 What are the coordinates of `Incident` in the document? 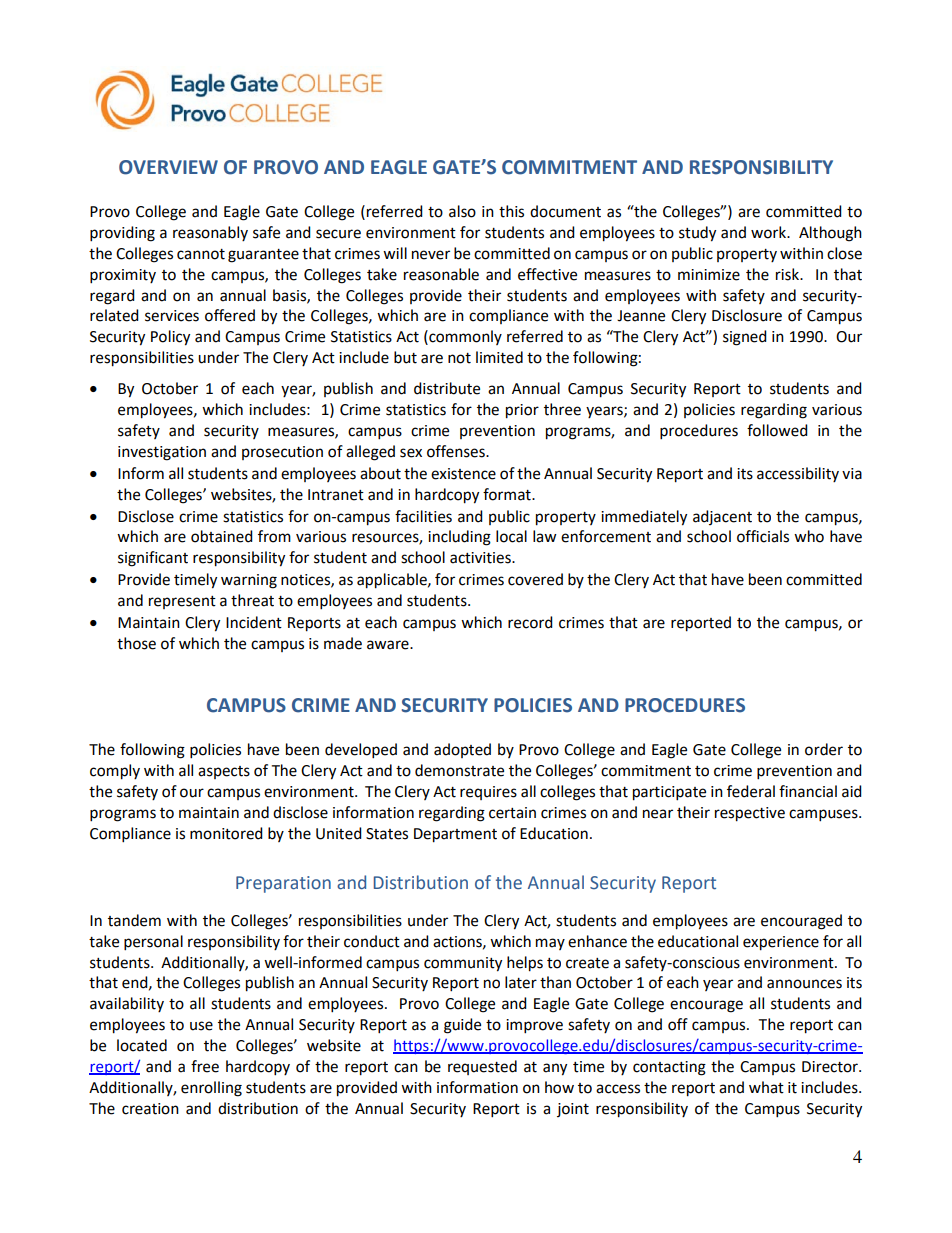 It's located at (254, 622).
